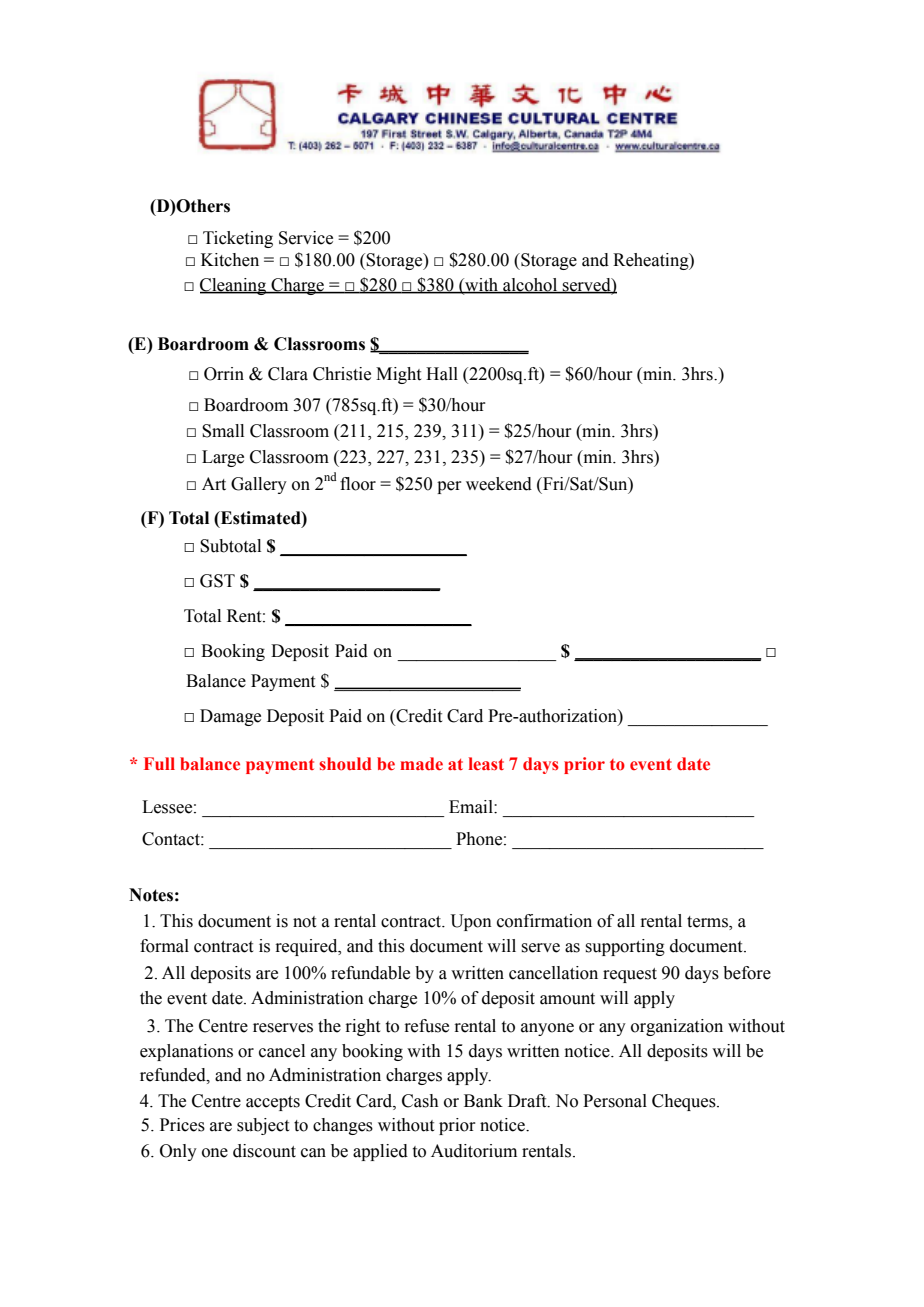 The height and width of the image is (1307, 924). I want to click on floor, so click(358, 484).
